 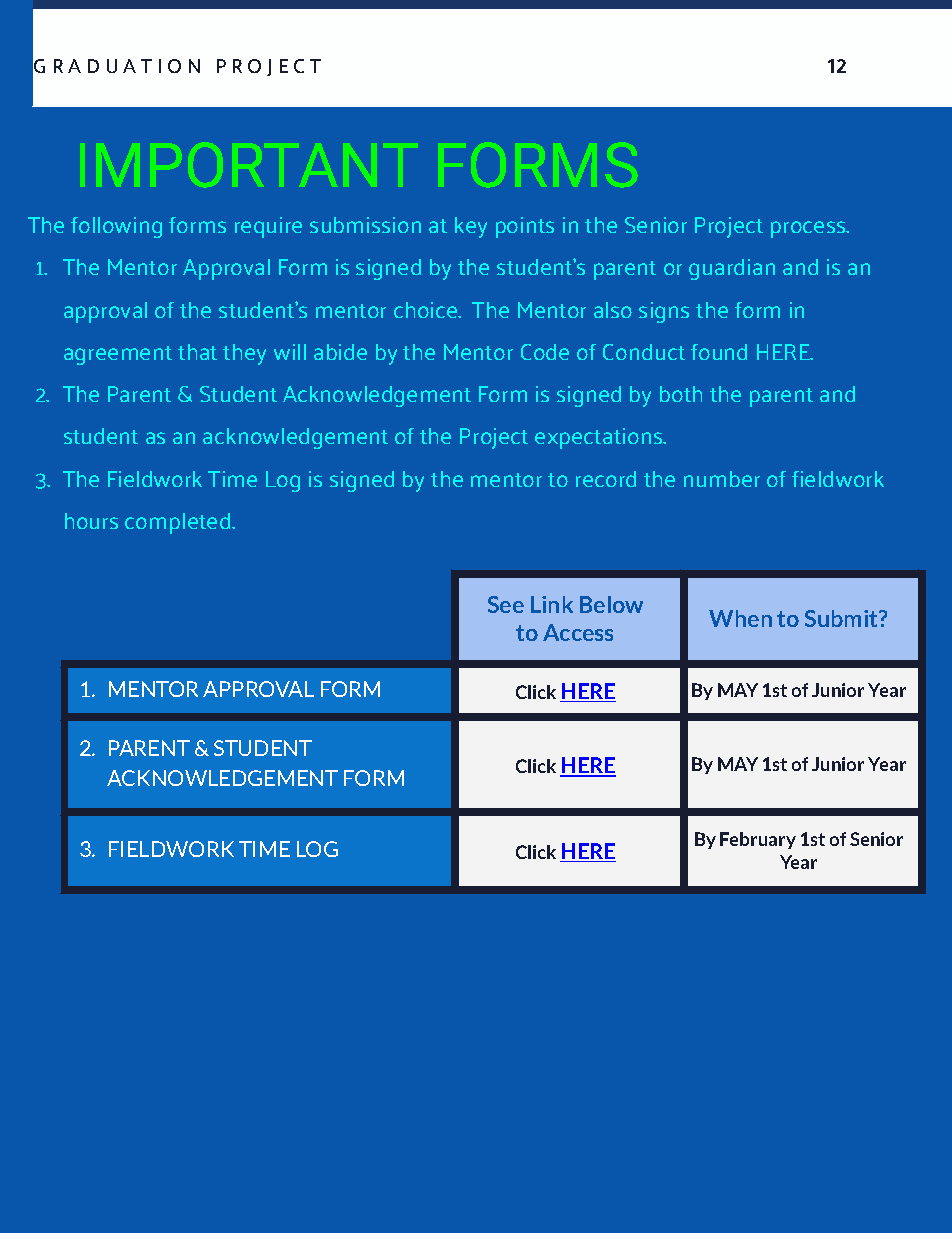 I want to click on When, so click(x=740, y=618).
